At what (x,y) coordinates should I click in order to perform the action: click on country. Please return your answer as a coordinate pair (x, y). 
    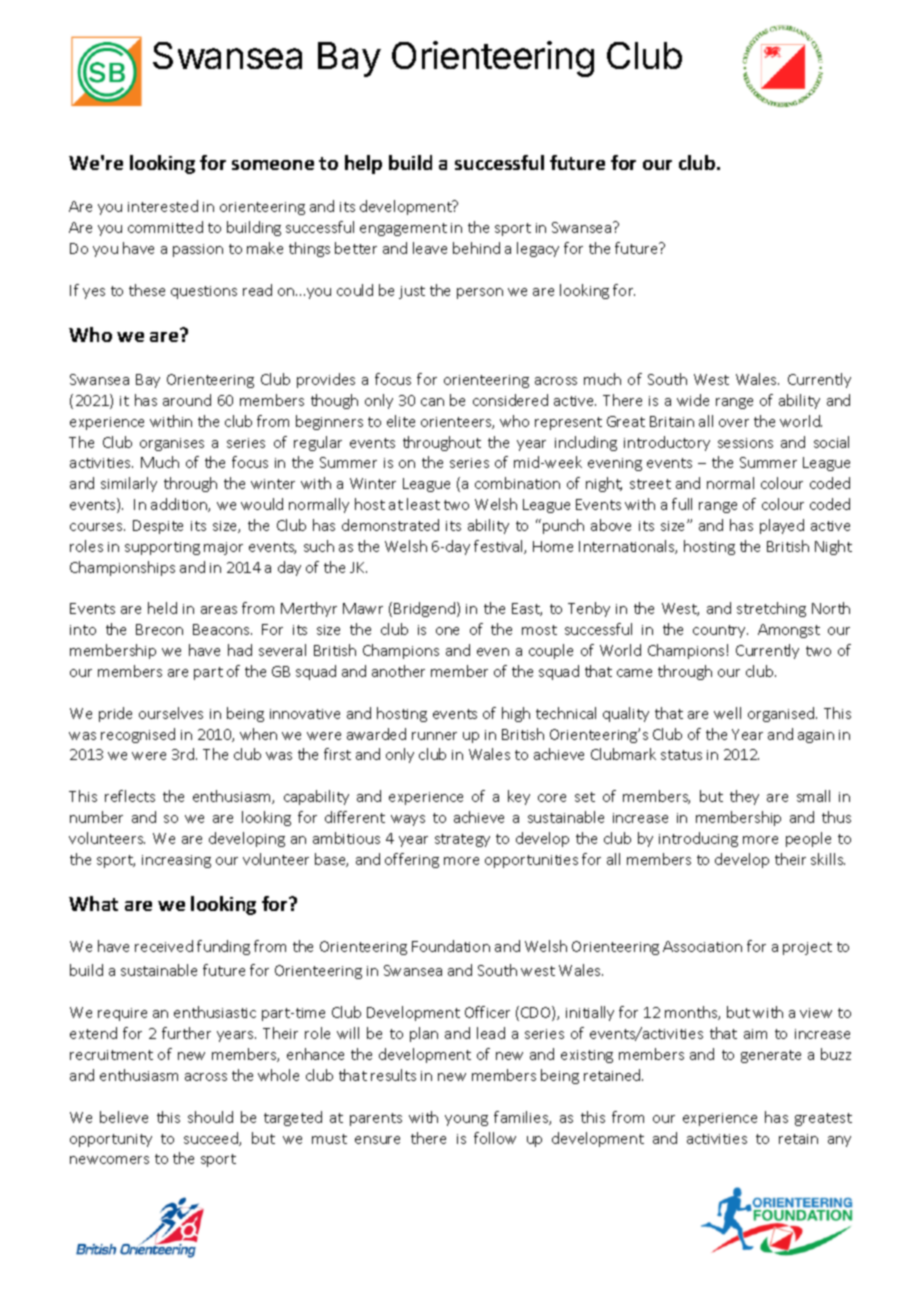
    Looking at the image, I should click on (720, 631).
